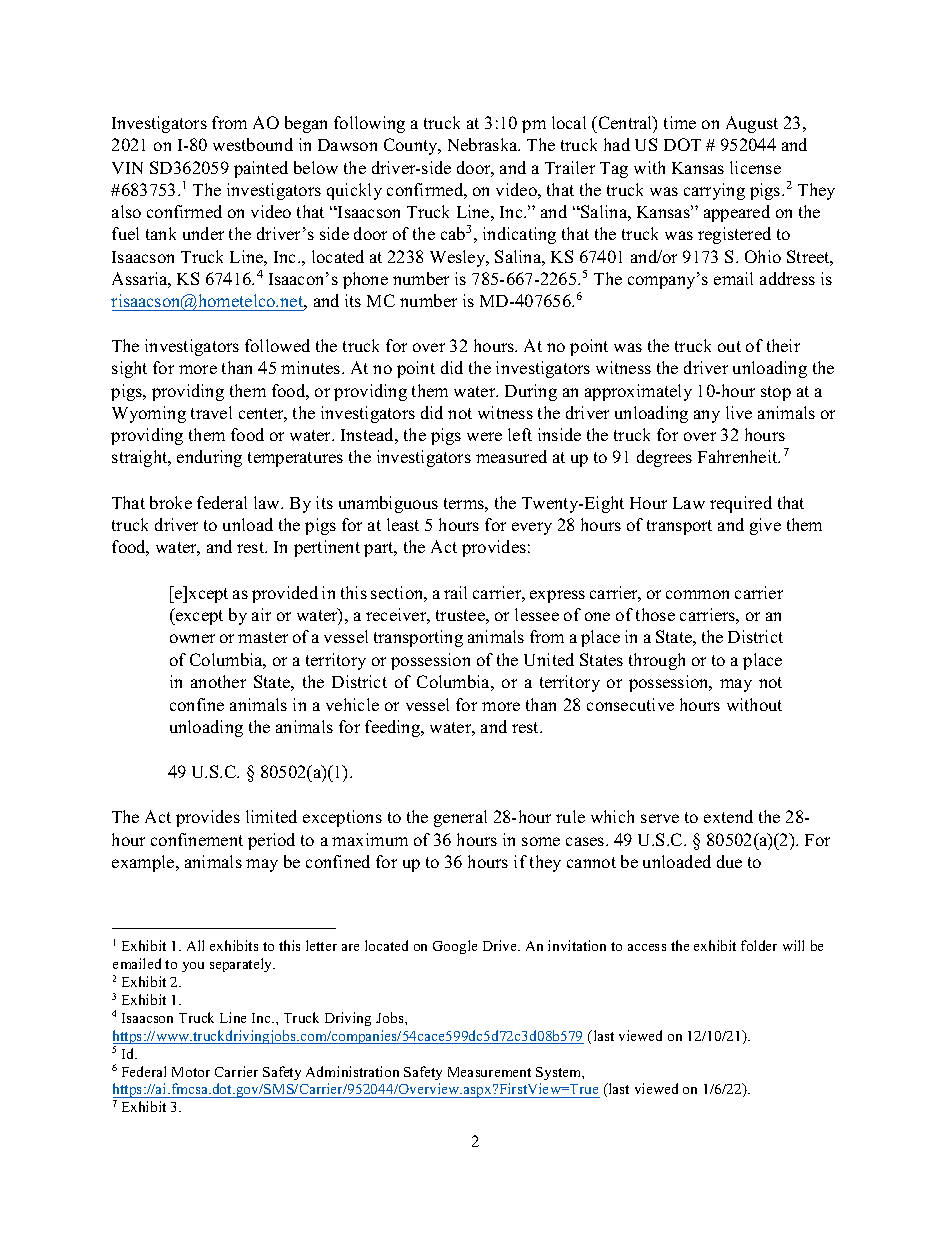 The height and width of the page is (1233, 952). I want to click on license, so click(755, 167).
